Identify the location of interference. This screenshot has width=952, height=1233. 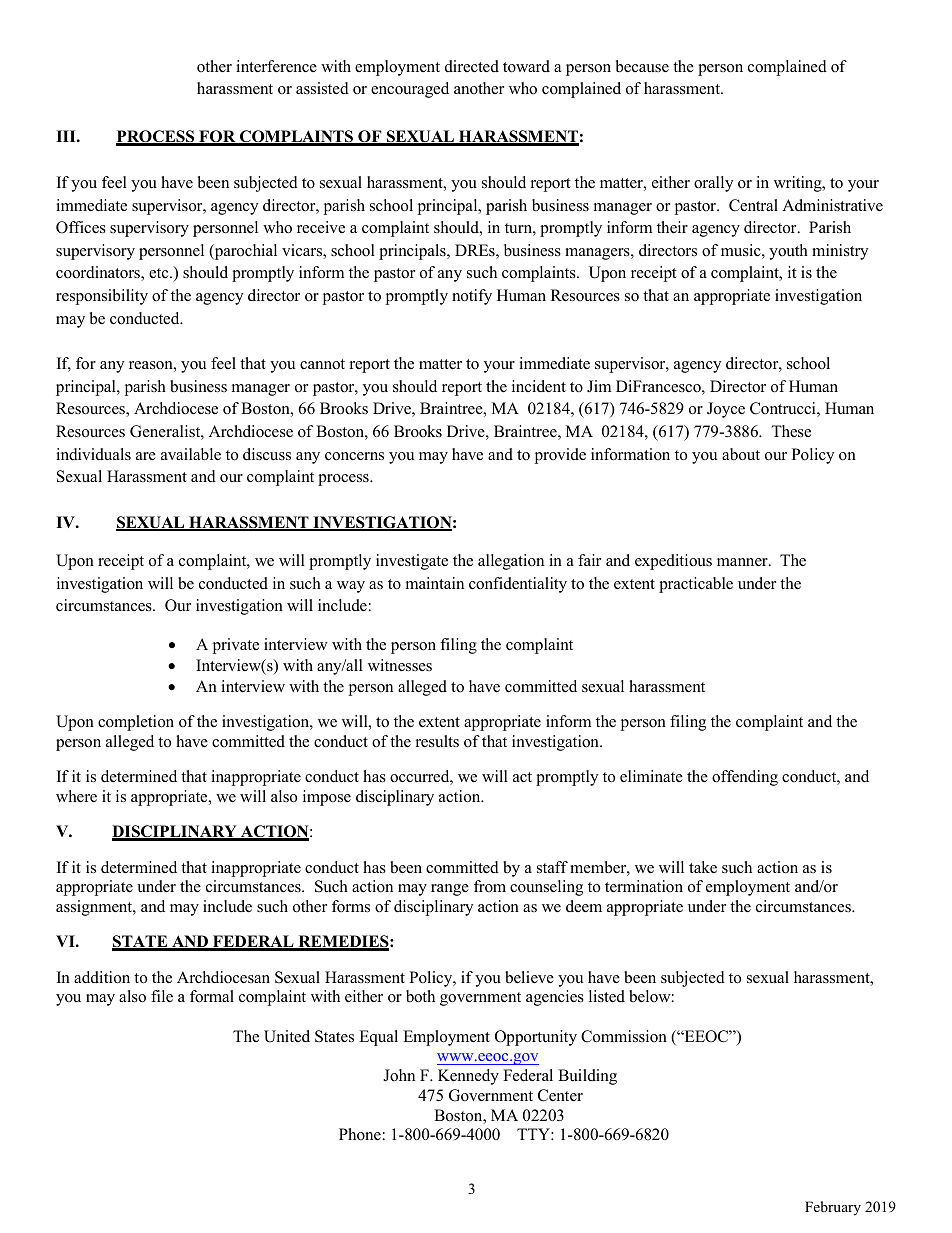
(276, 66).
